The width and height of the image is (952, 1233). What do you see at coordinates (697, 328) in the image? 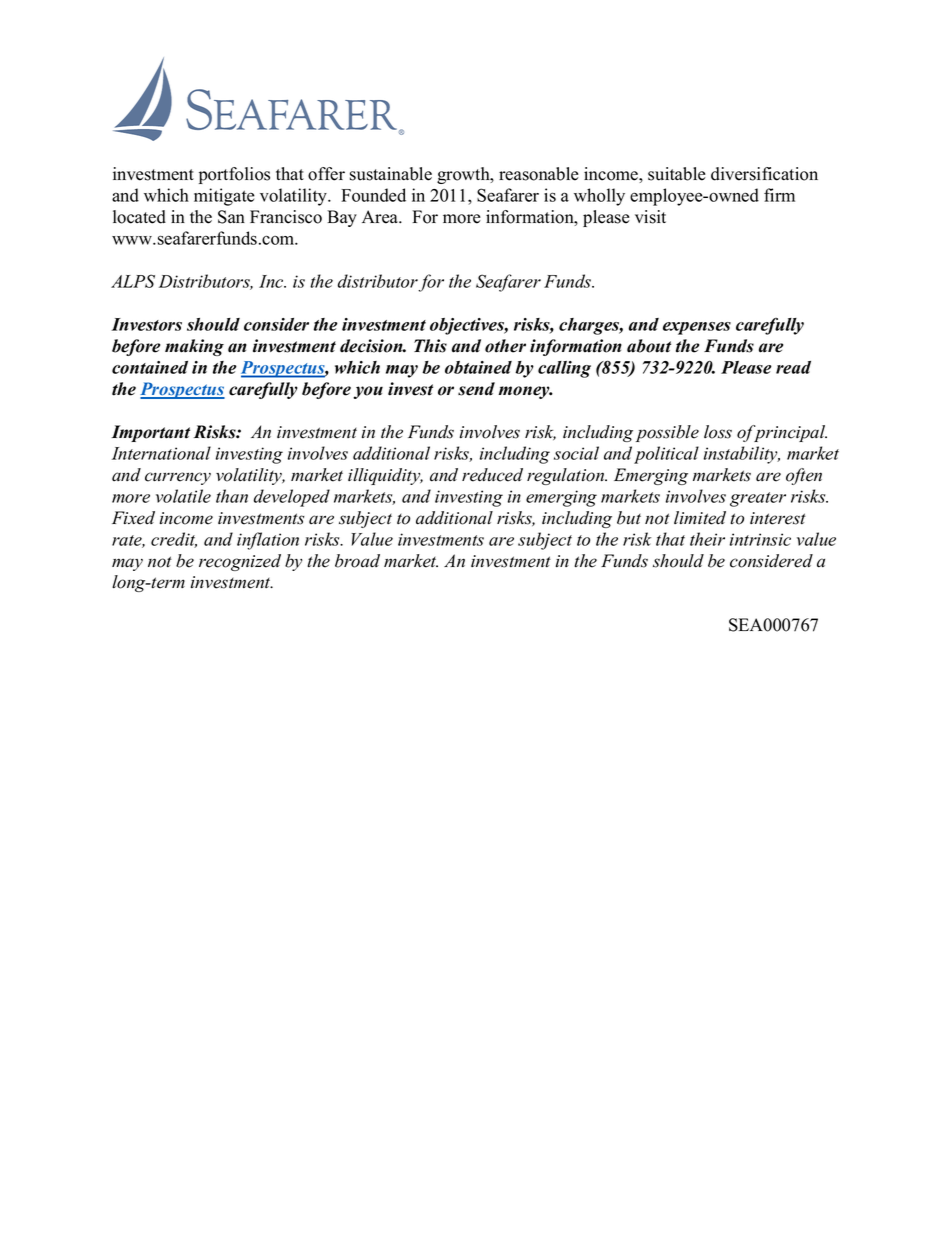
I see `expenses` at bounding box center [697, 328].
